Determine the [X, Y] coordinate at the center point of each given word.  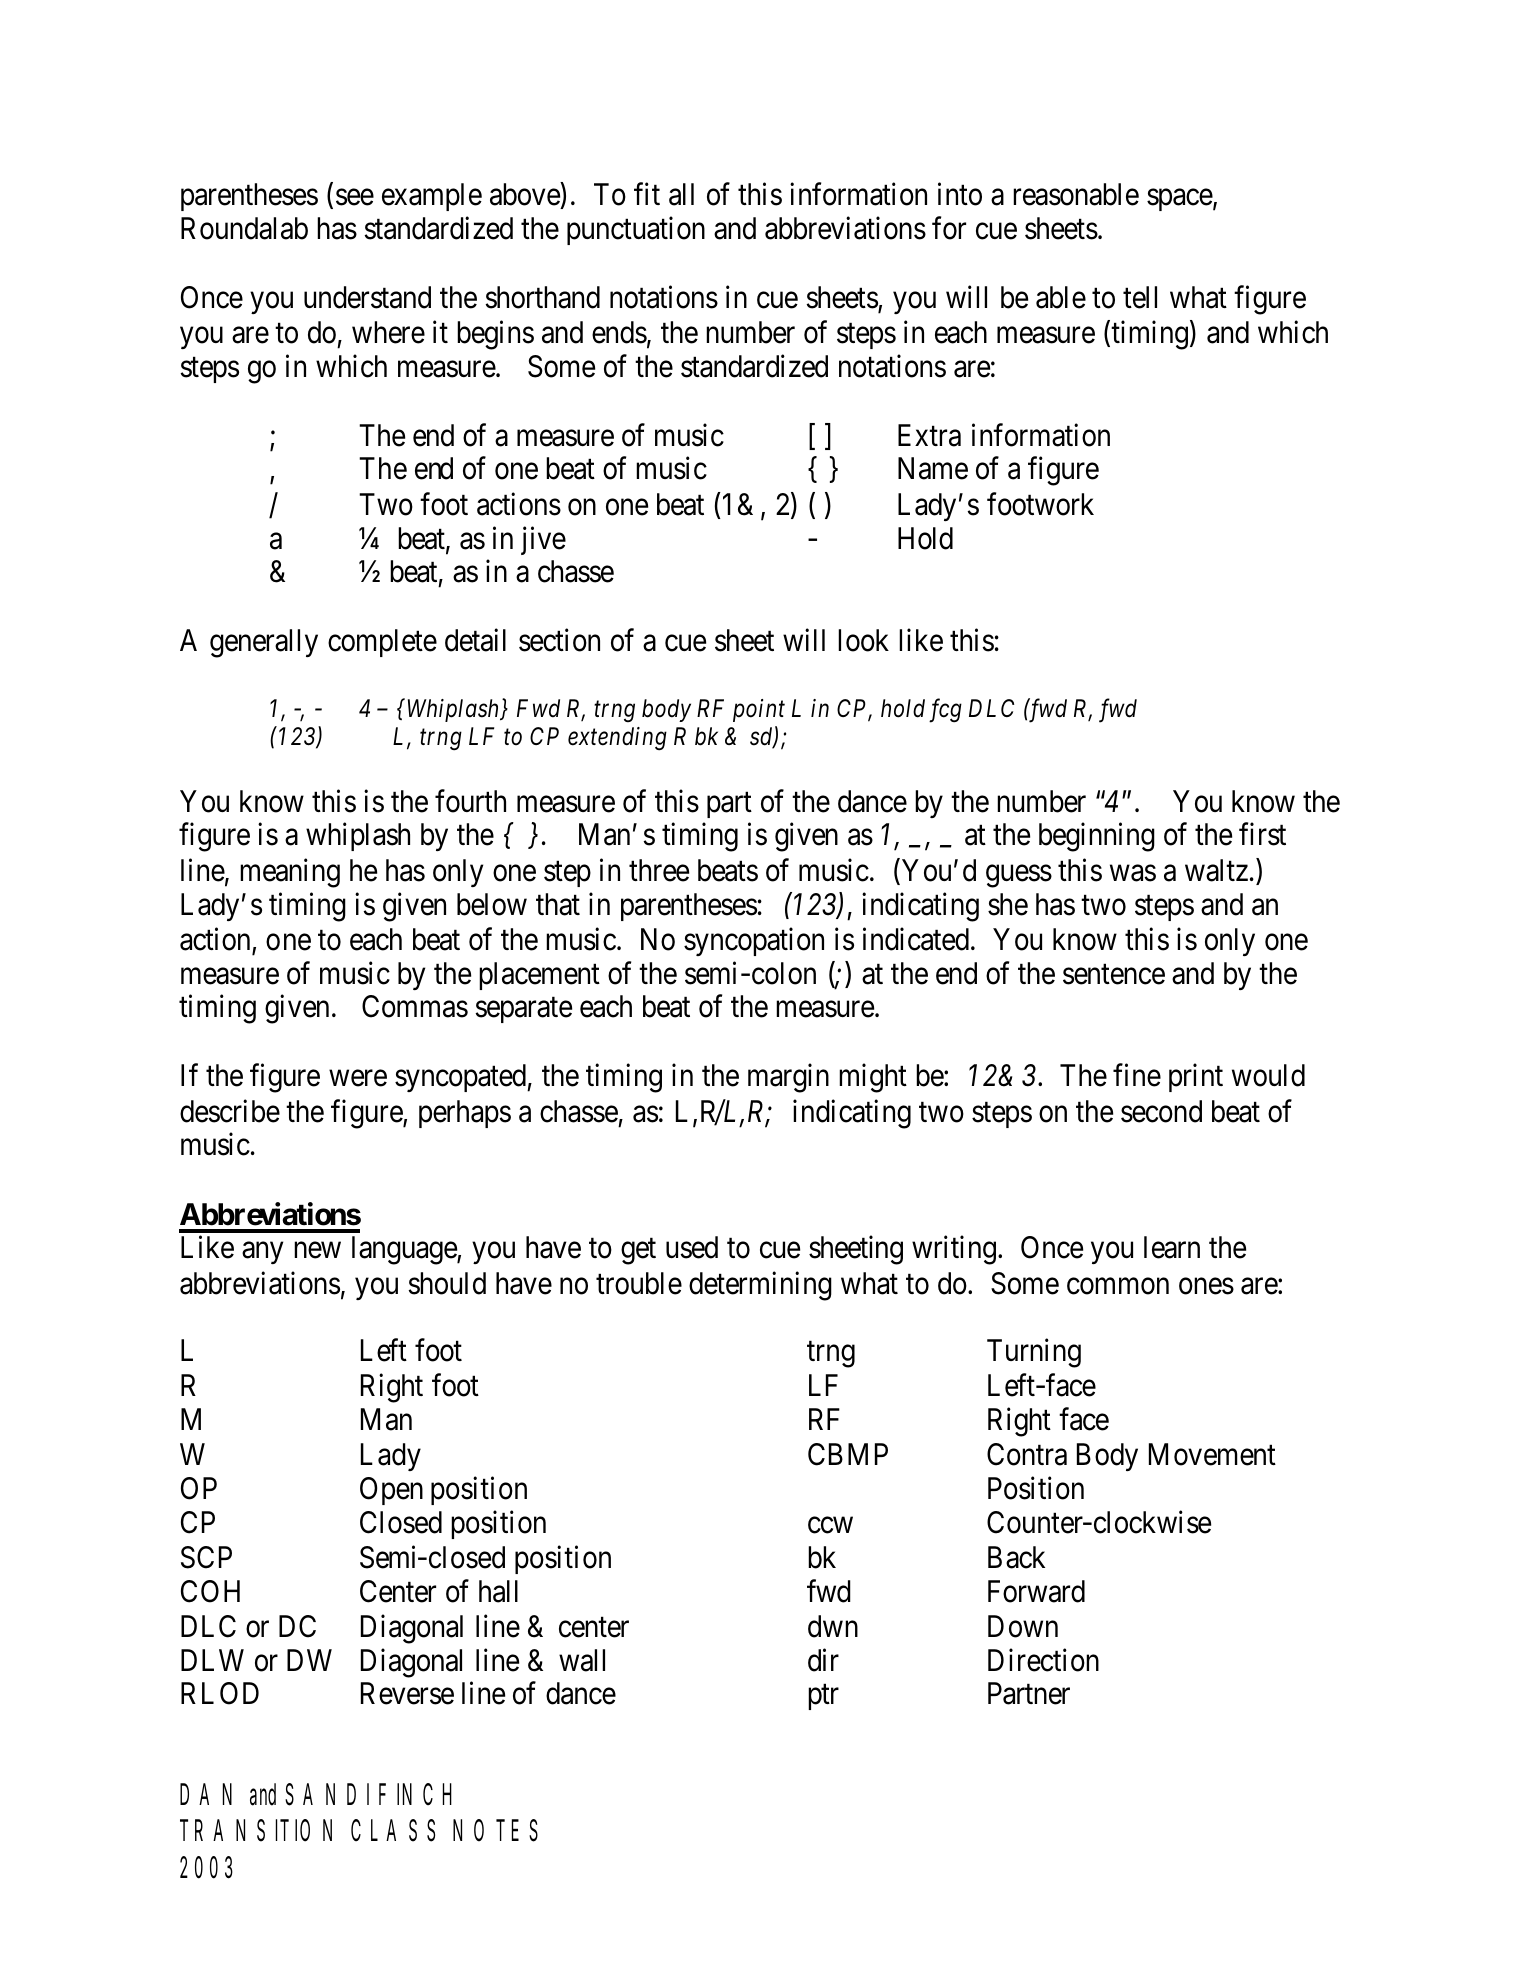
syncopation [754, 942]
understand [367, 297]
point [759, 710]
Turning [1034, 1353]
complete [382, 643]
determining [760, 1286]
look [863, 640]
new [317, 1250]
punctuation [636, 230]
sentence [1114, 974]
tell [1140, 297]
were [358, 1079]
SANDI [327, 1794]
